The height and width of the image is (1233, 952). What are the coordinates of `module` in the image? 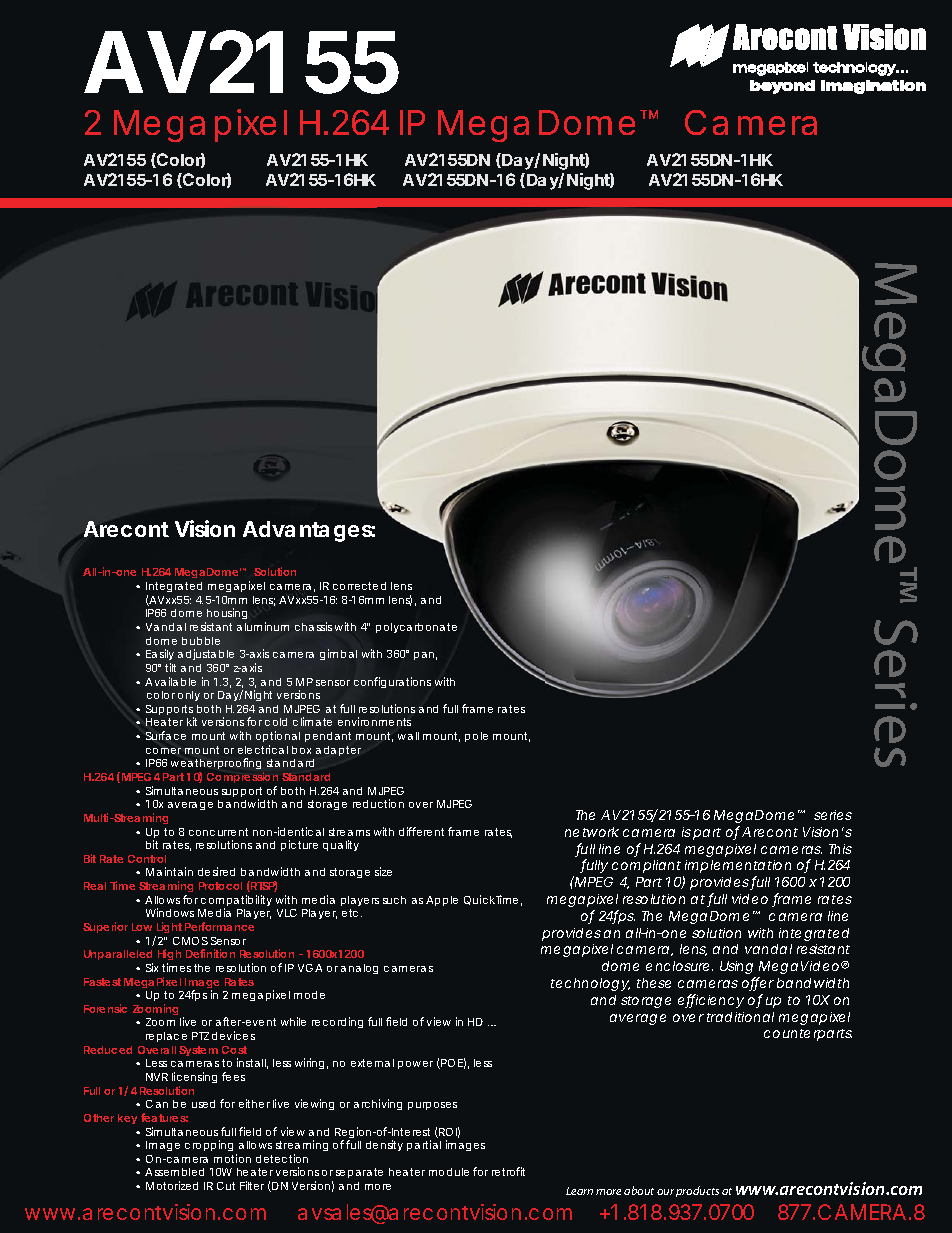 It's located at (449, 1172).
